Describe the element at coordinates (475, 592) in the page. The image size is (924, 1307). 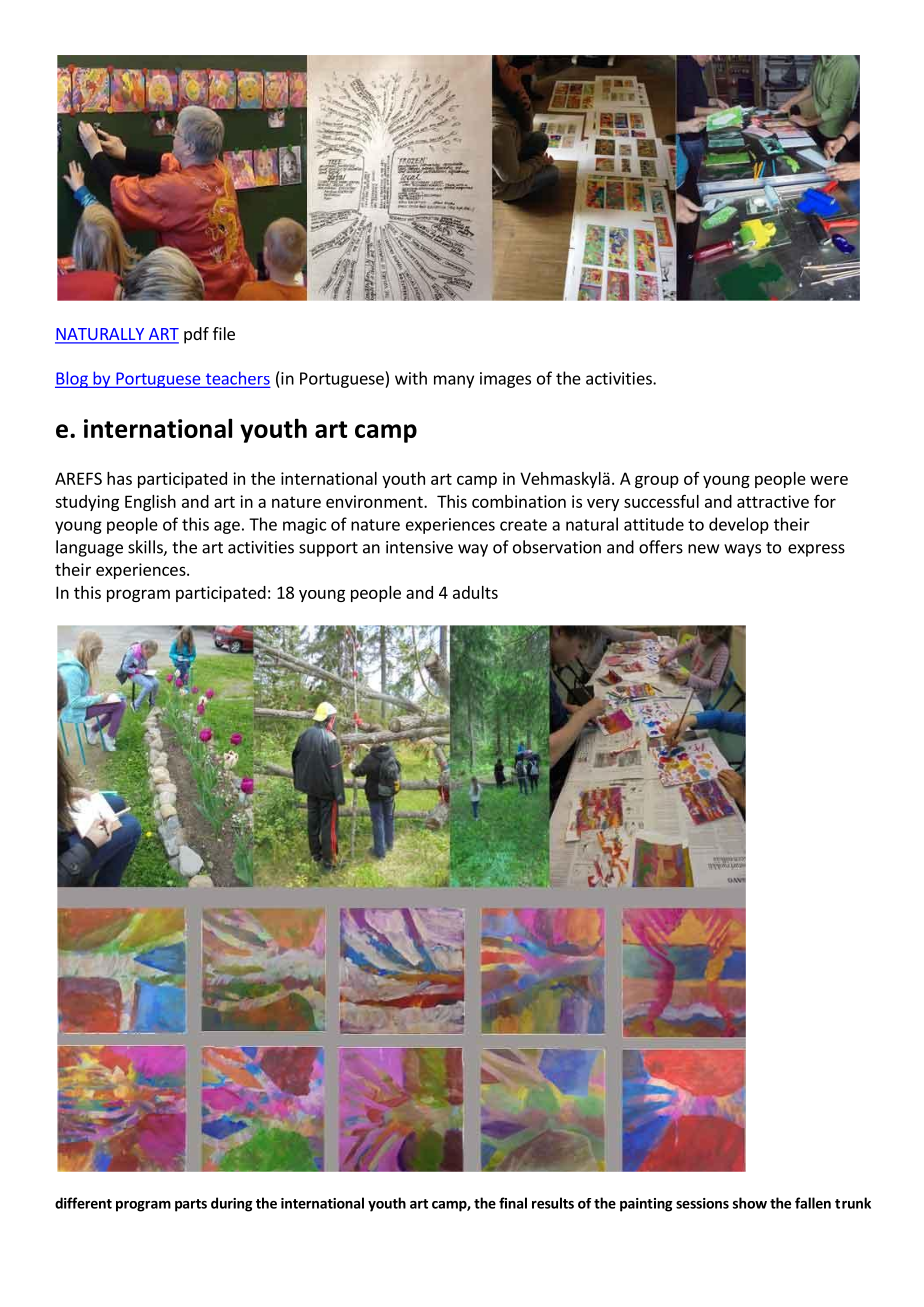
I see `adults` at that location.
